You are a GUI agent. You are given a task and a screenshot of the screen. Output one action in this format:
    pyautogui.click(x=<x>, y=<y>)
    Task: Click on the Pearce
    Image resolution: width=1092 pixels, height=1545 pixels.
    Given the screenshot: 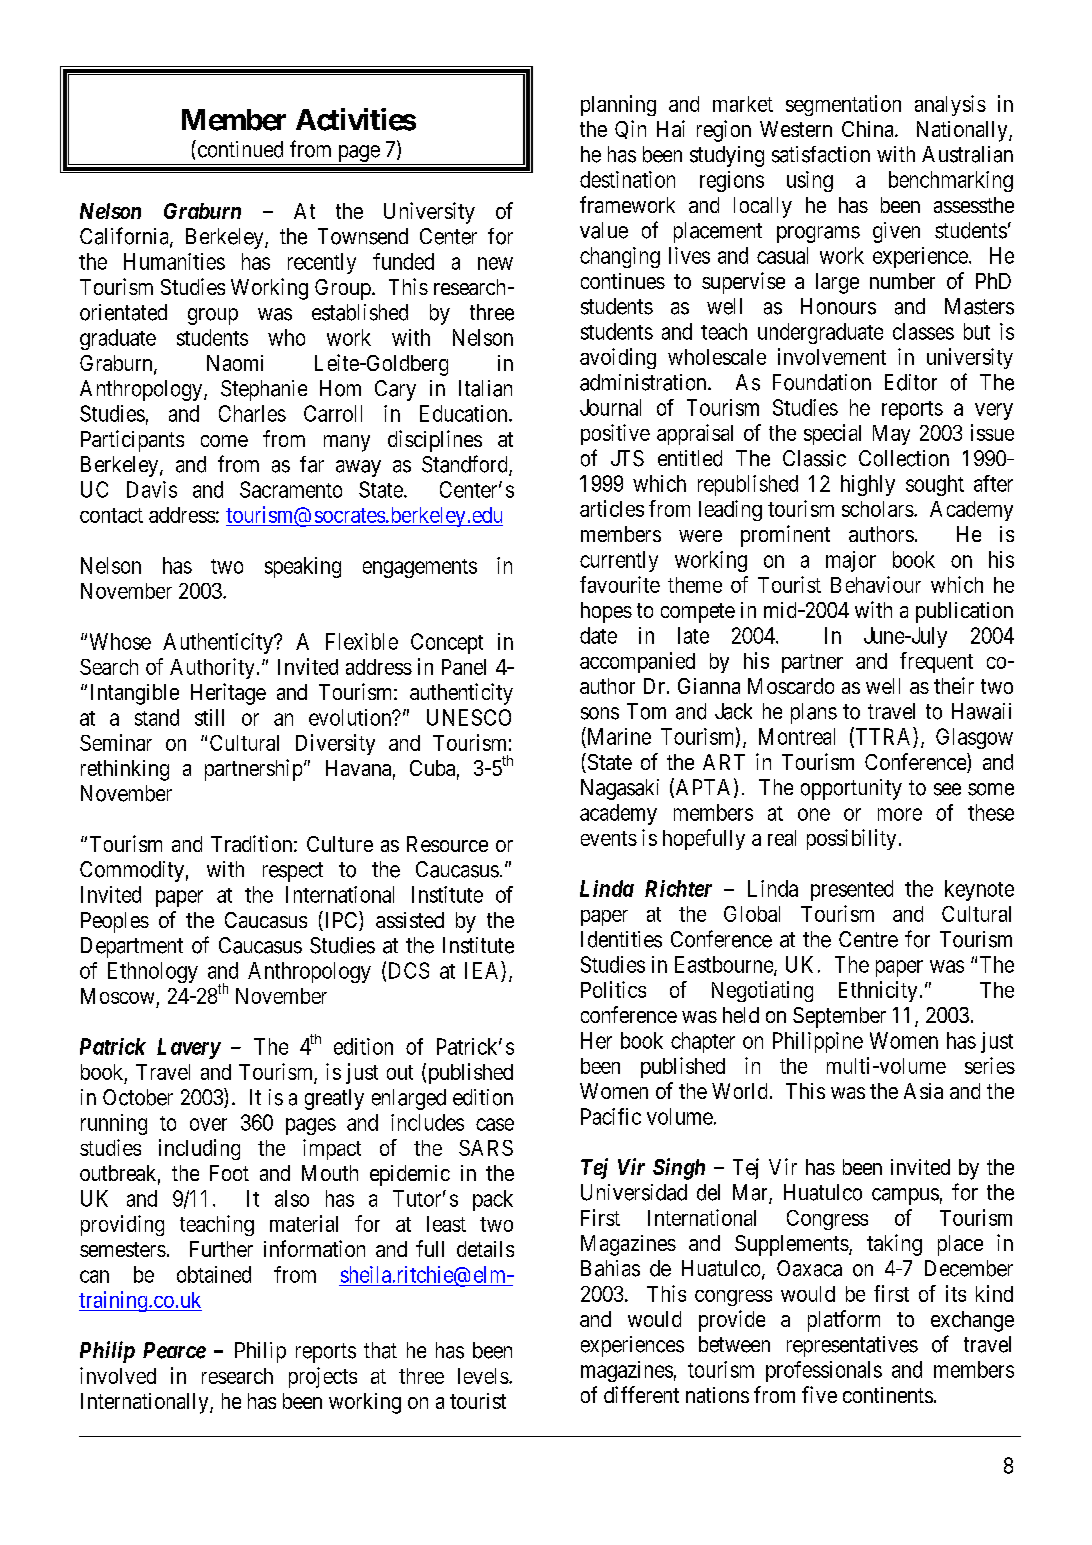 What is the action you would take?
    pyautogui.click(x=174, y=1350)
